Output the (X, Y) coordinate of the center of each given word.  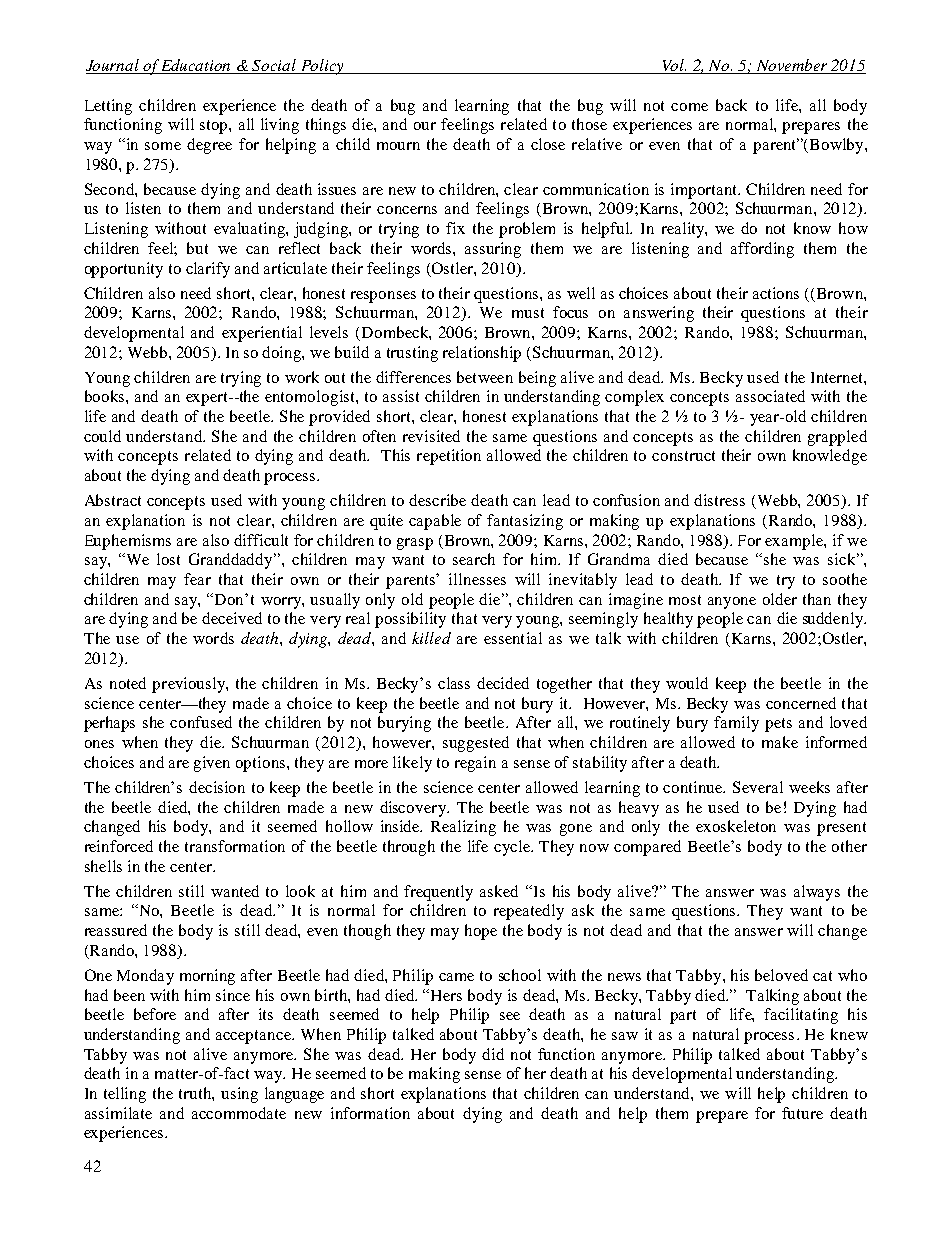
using (239, 1095)
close (548, 144)
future (802, 1113)
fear (197, 579)
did (493, 1054)
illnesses (477, 579)
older (780, 599)
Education (196, 66)
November (792, 66)
